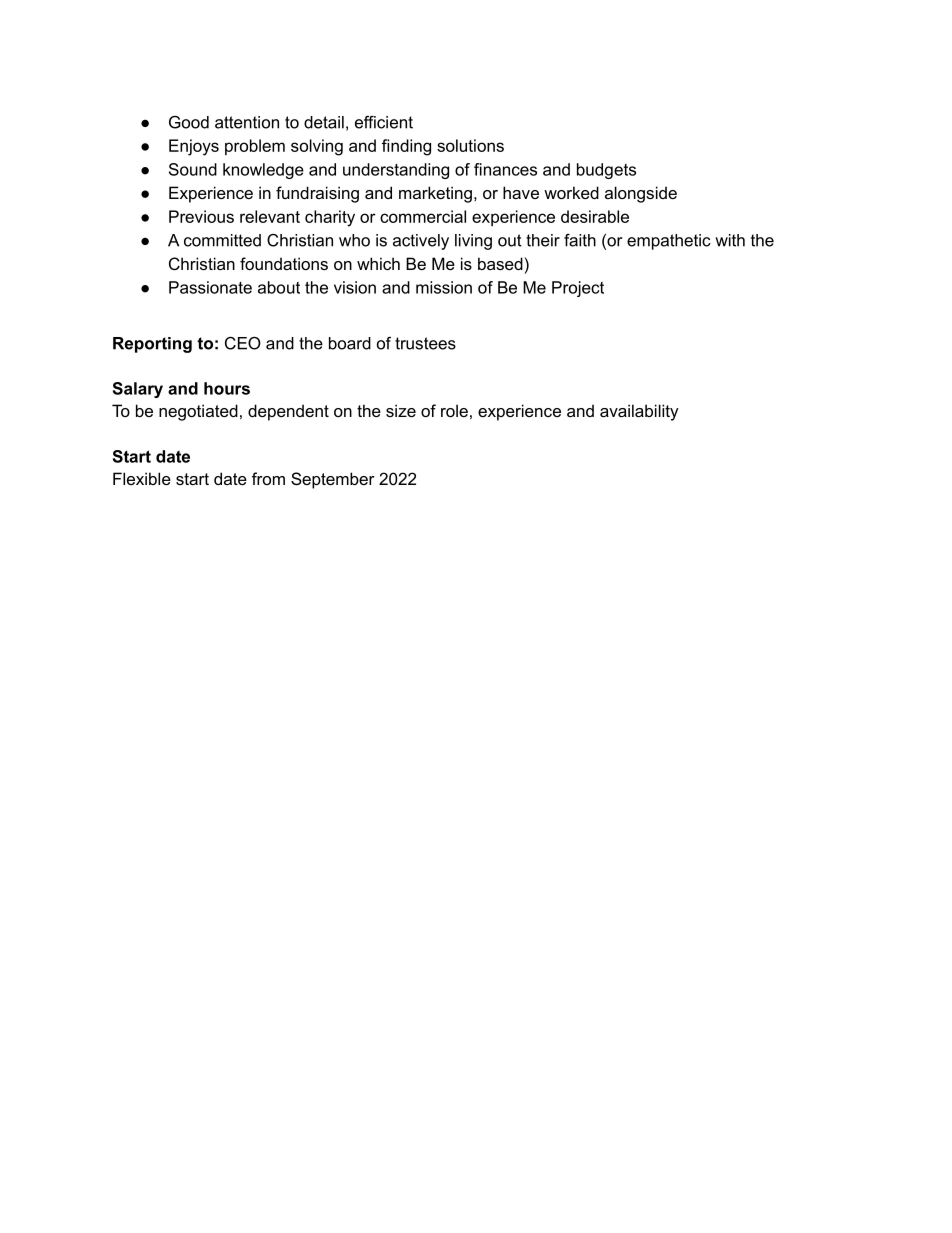 The image size is (952, 1233). I want to click on committed, so click(222, 240).
